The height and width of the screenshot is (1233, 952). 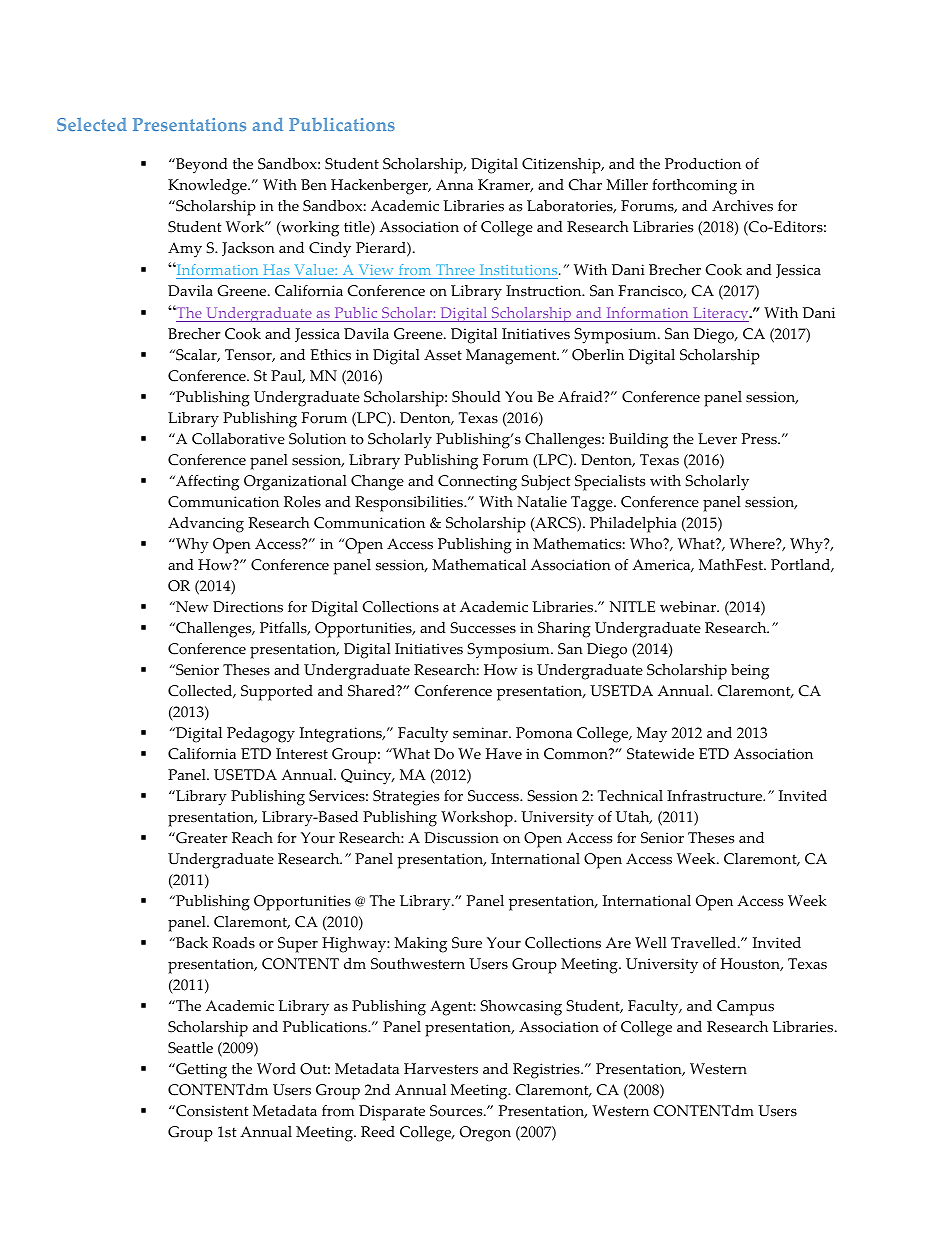 What do you see at coordinates (457, 1111) in the screenshot?
I see `Sources` at bounding box center [457, 1111].
